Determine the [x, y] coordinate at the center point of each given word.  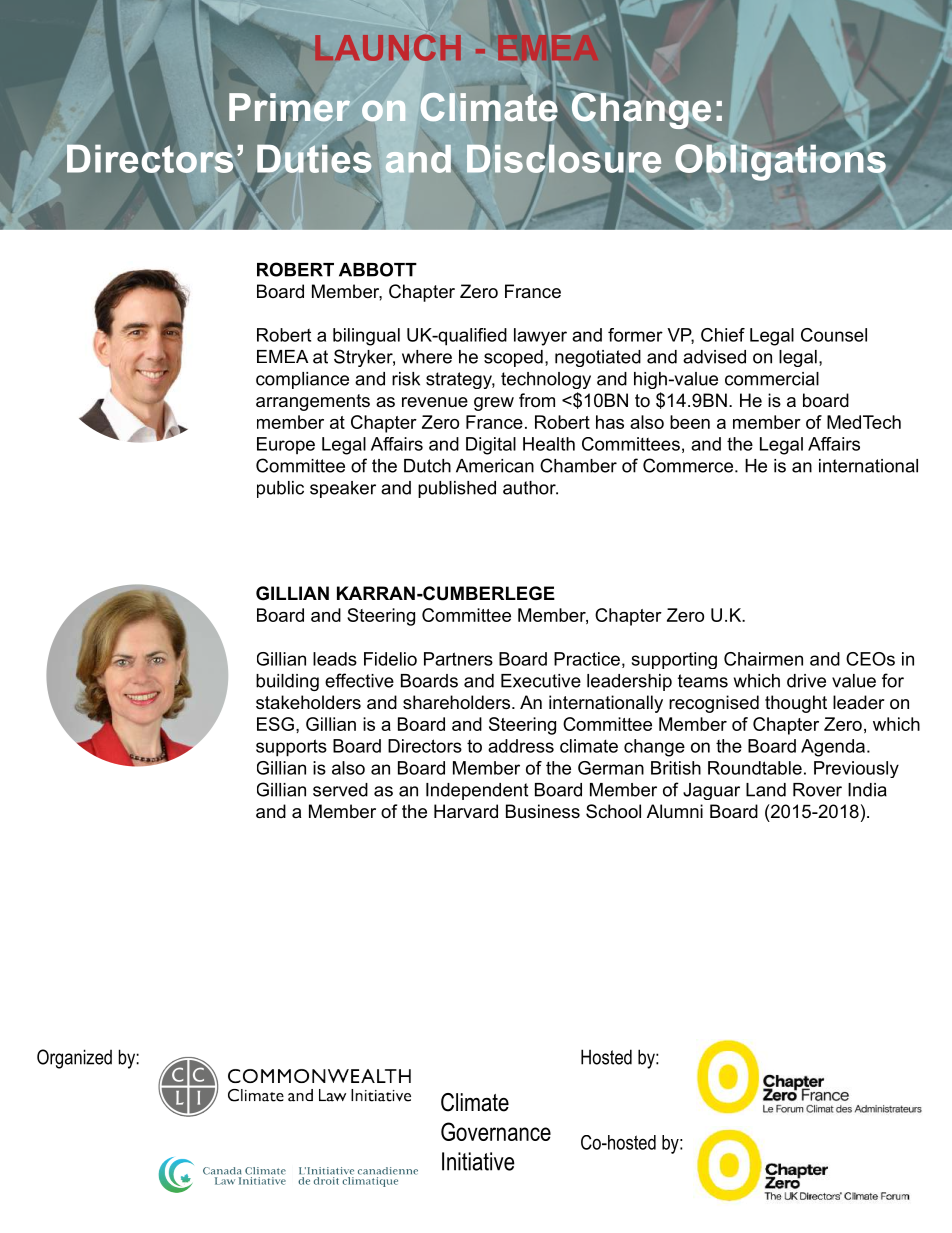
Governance [496, 1131]
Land [766, 790]
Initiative [478, 1161]
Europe [286, 446]
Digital [491, 446]
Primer [291, 108]
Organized [74, 1059]
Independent [477, 791]
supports [291, 748]
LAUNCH [388, 48]
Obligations [780, 161]
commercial [772, 379]
